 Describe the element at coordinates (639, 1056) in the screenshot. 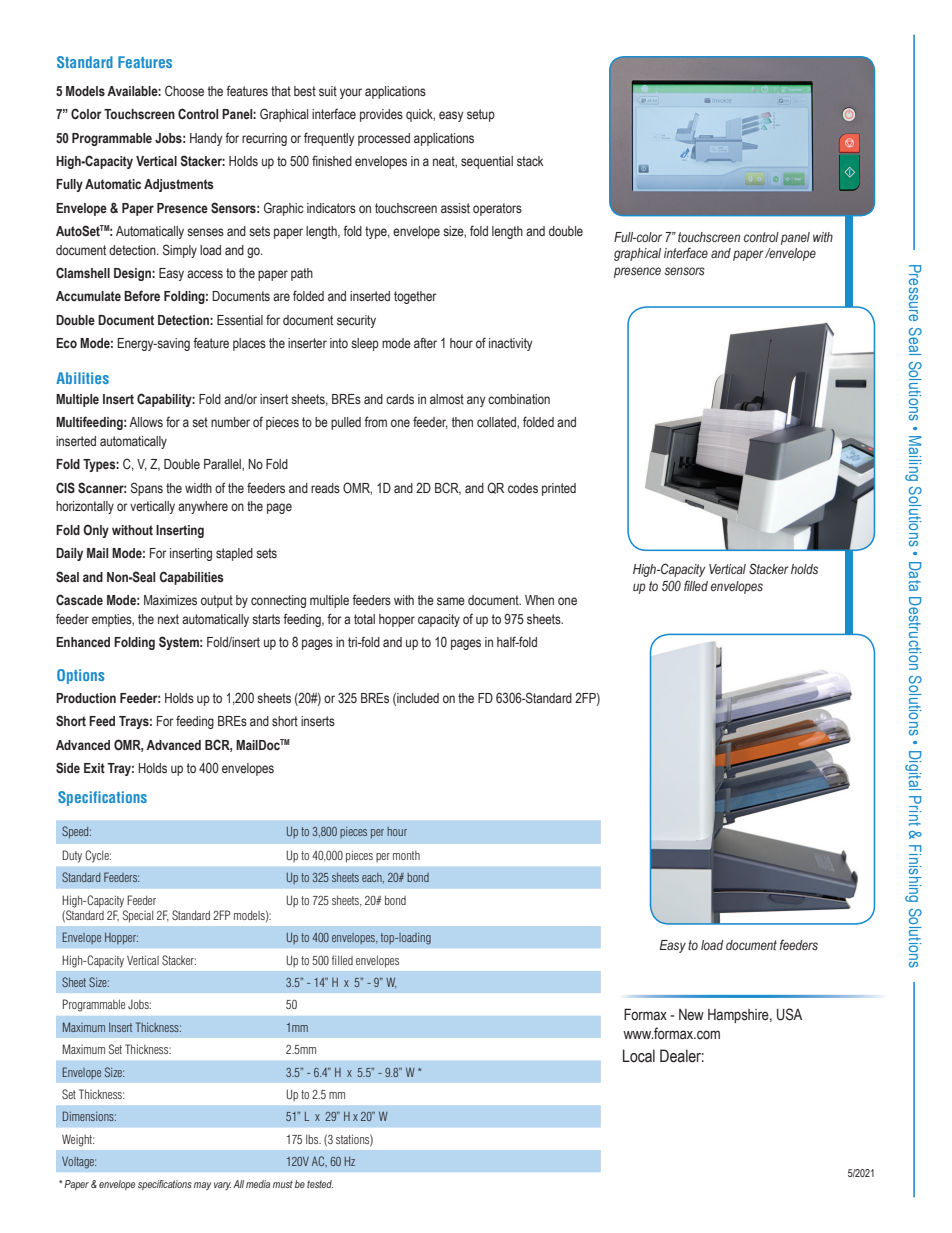

I see `Local` at that location.
